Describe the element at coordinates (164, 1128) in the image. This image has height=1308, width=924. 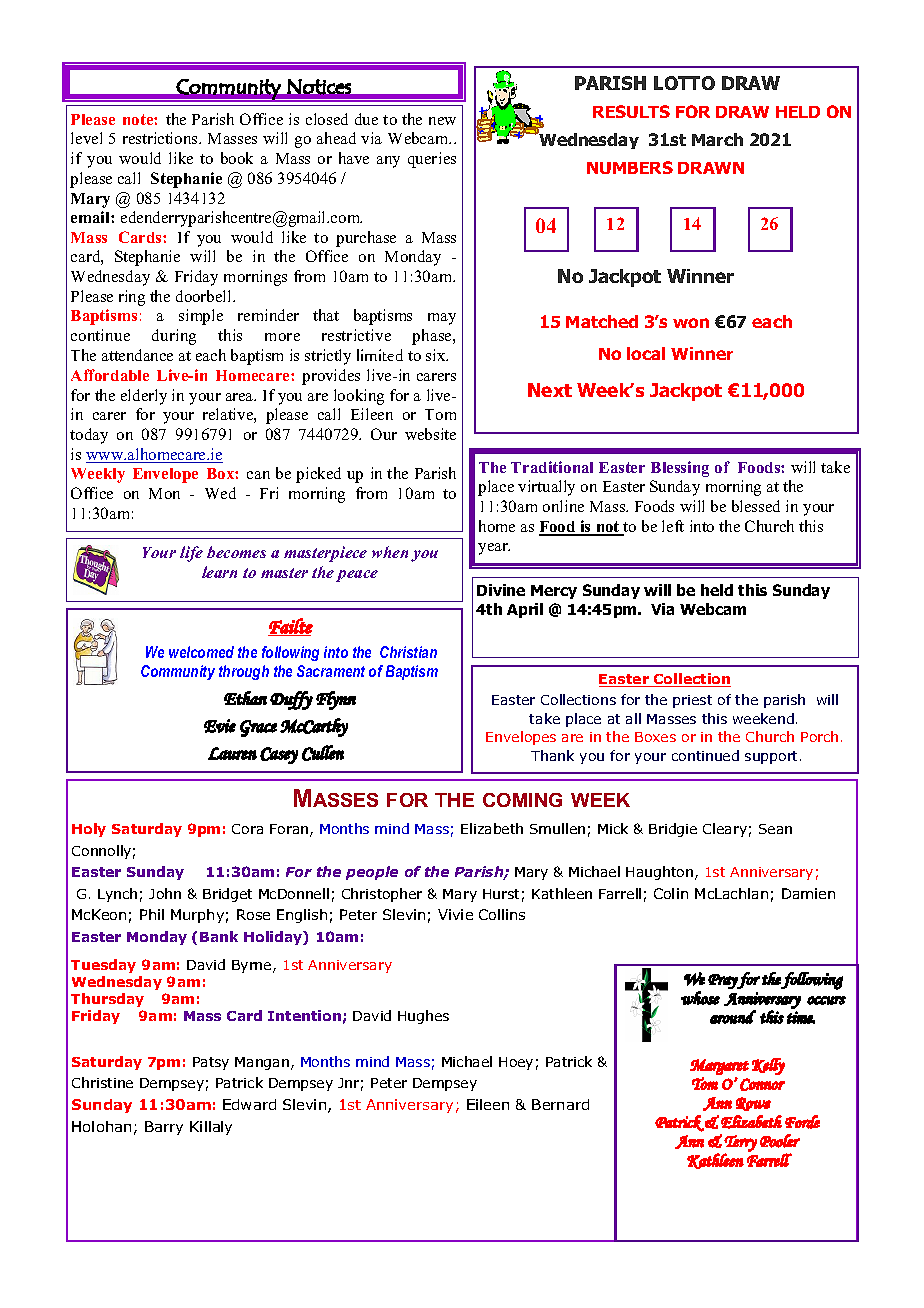
I see `Barry` at that location.
